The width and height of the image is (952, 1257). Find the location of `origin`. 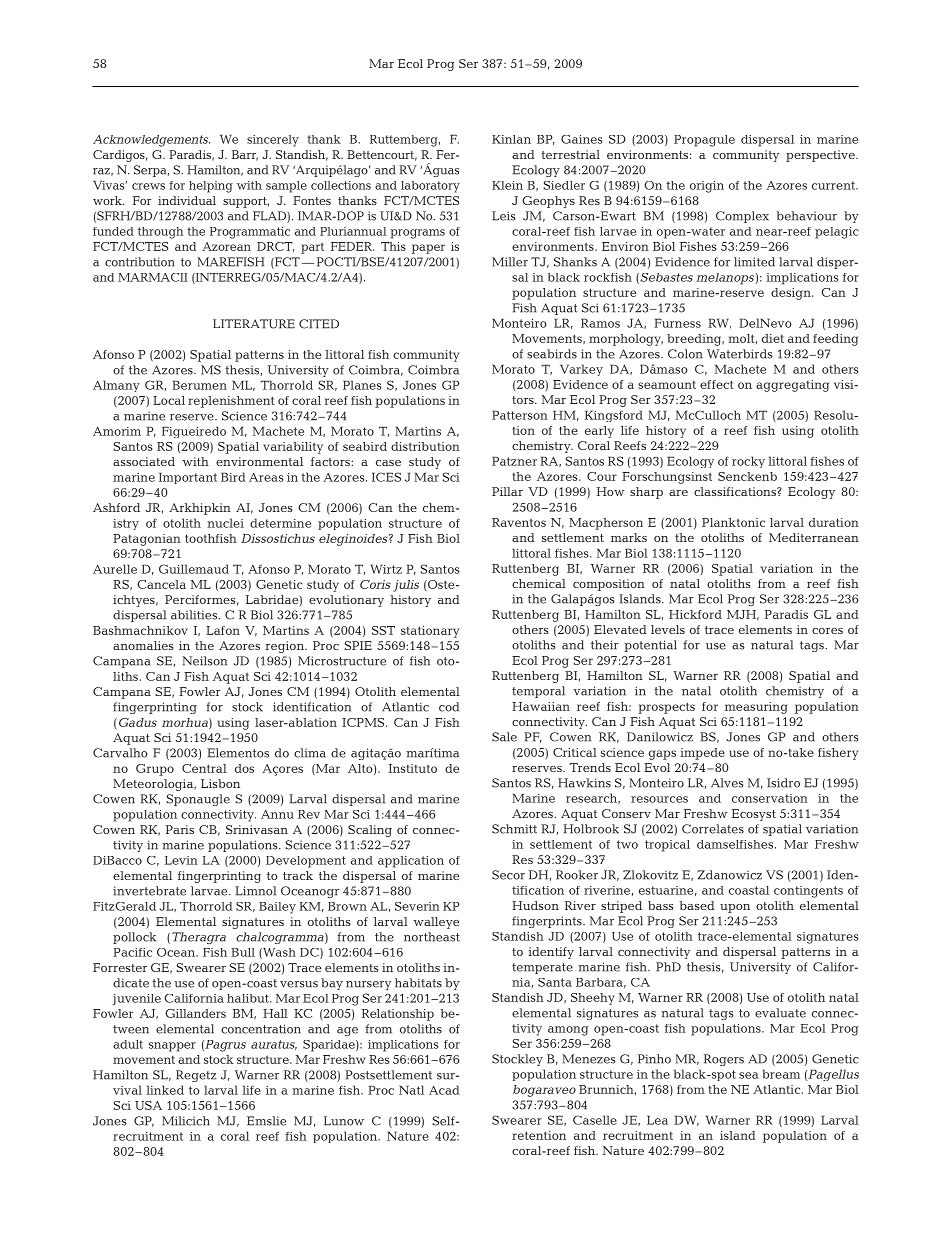

origin is located at coordinates (707, 187).
